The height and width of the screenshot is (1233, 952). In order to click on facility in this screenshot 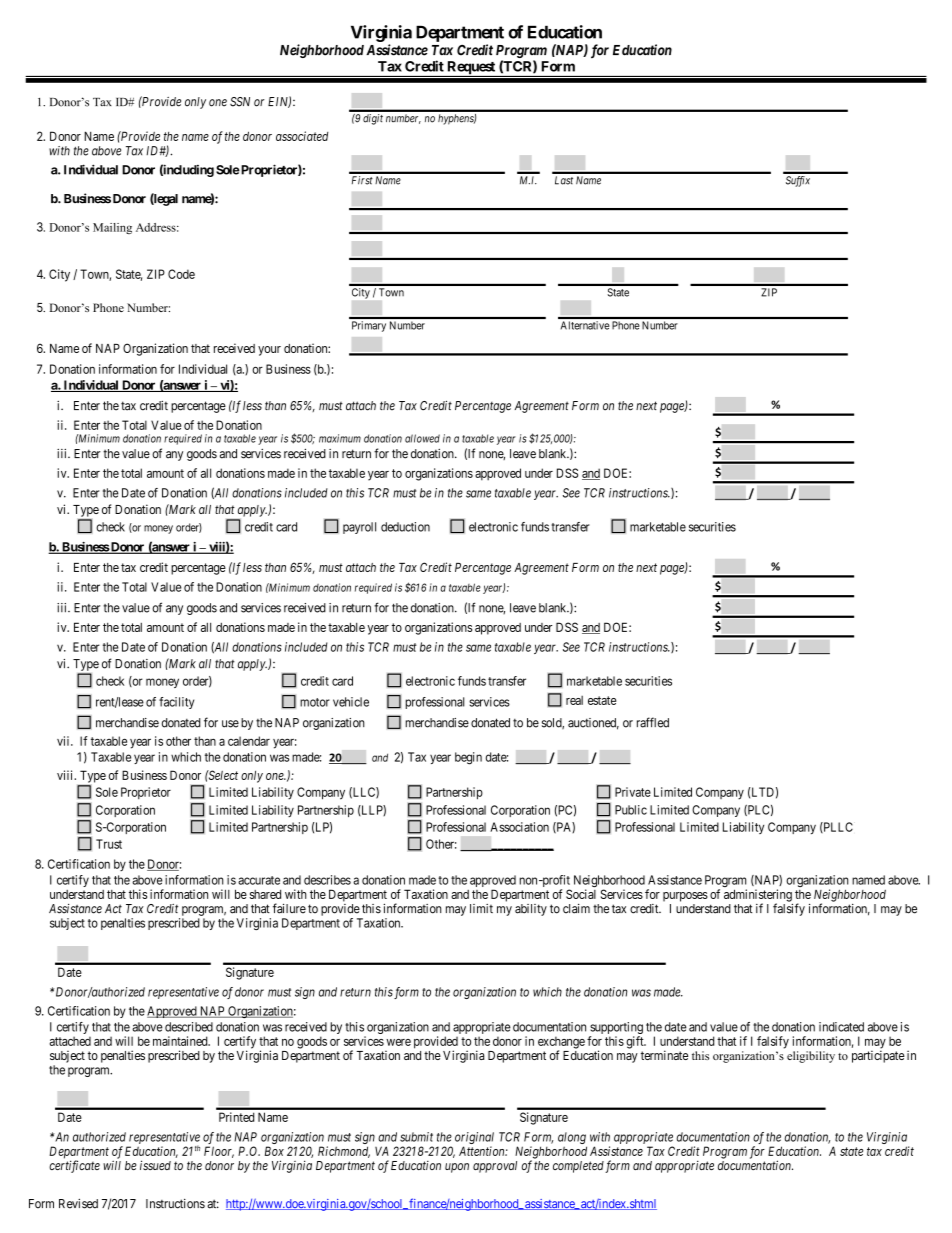, I will do `click(176, 703)`.
